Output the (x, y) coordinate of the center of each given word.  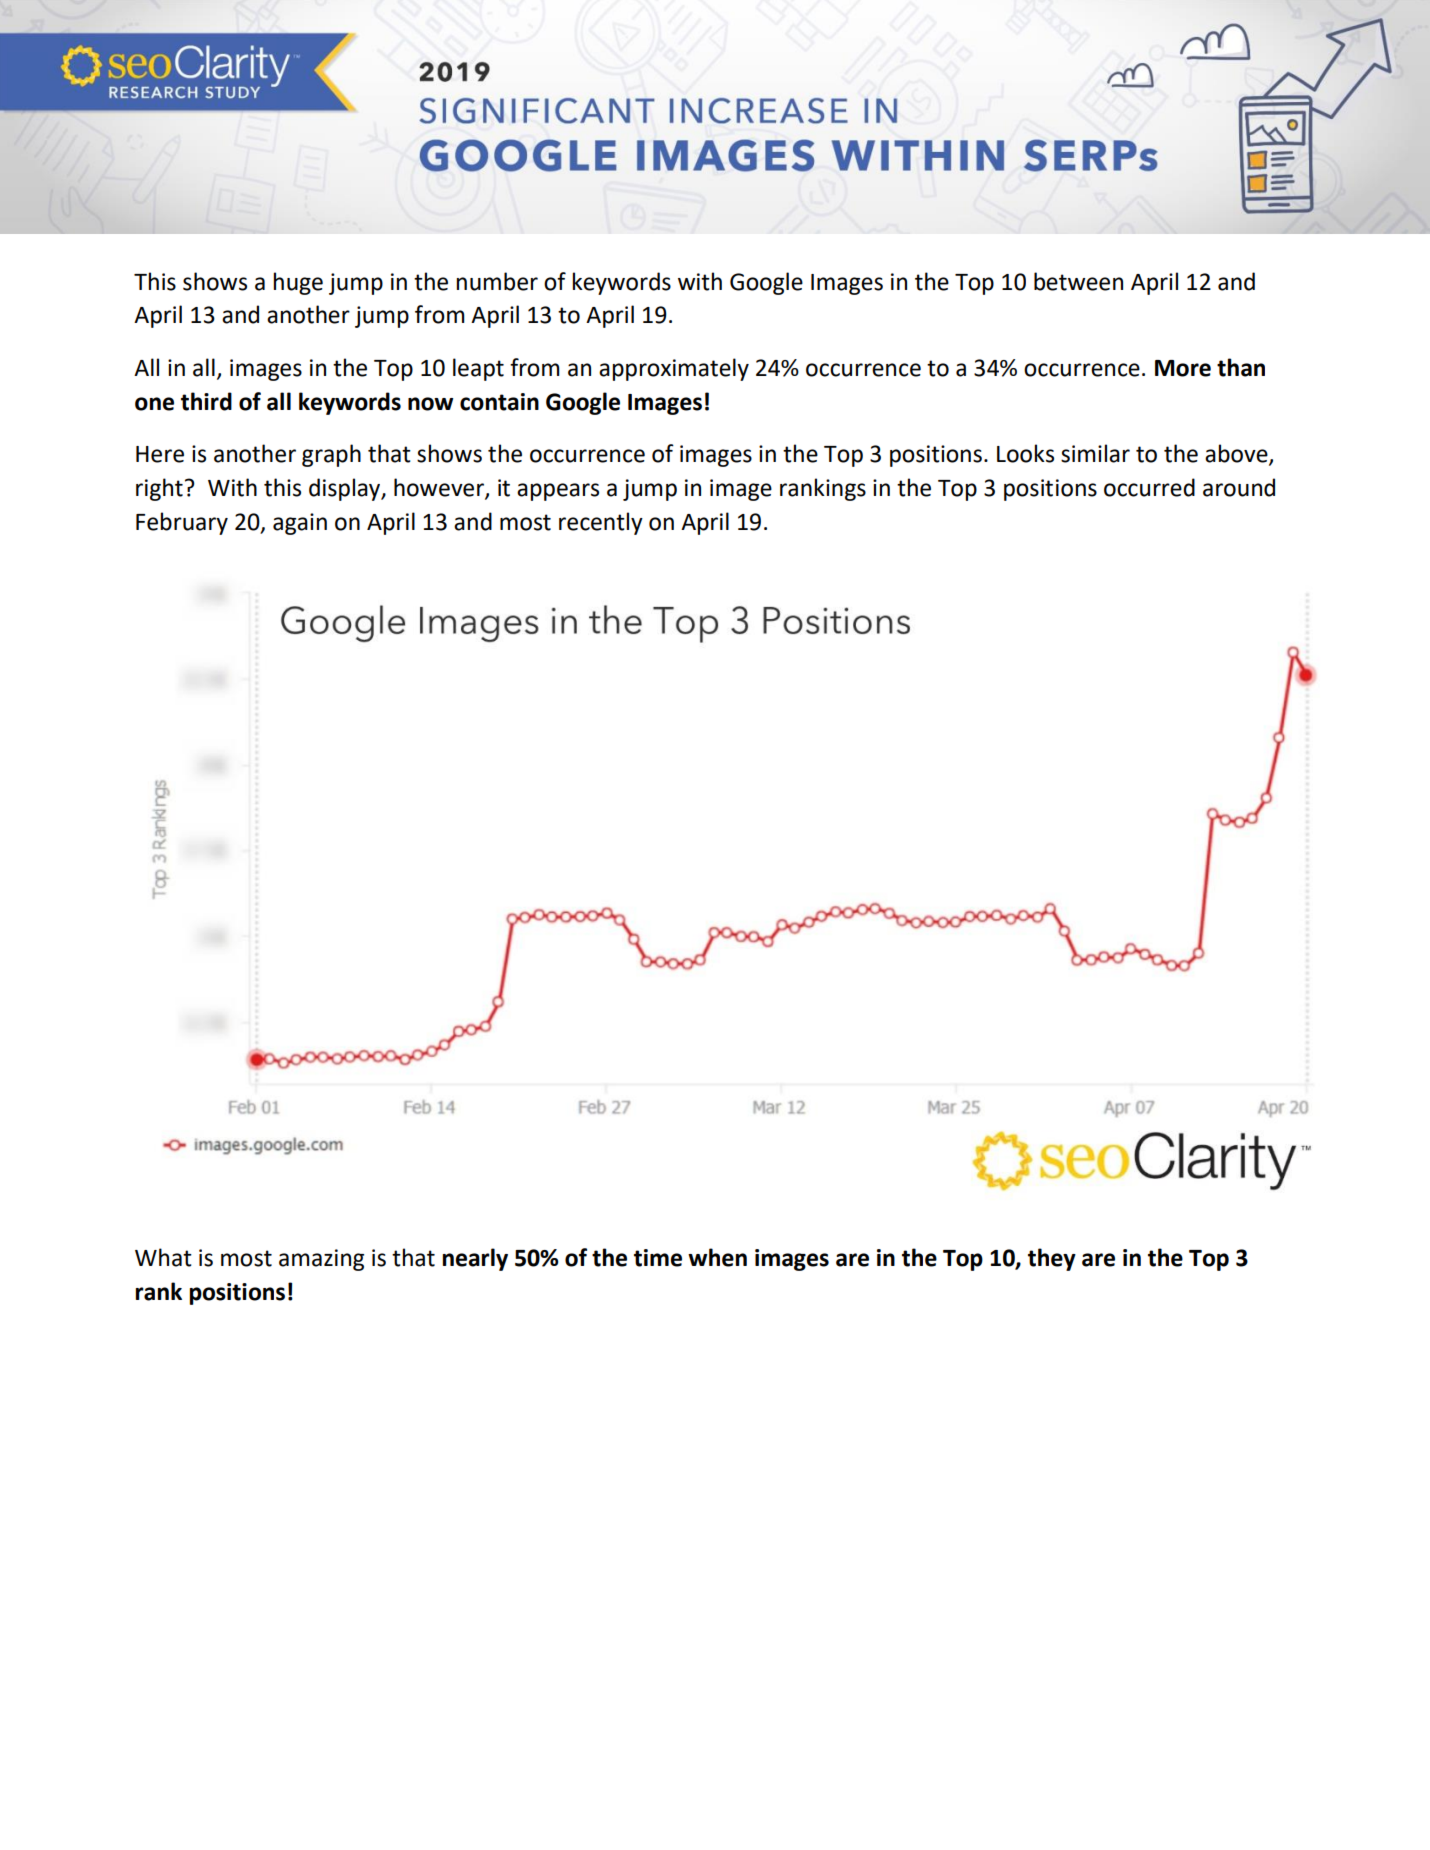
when (717, 1257)
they (1052, 1259)
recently (601, 523)
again (300, 524)
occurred (1149, 487)
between (1078, 281)
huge (298, 283)
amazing (321, 1260)
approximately (674, 369)
